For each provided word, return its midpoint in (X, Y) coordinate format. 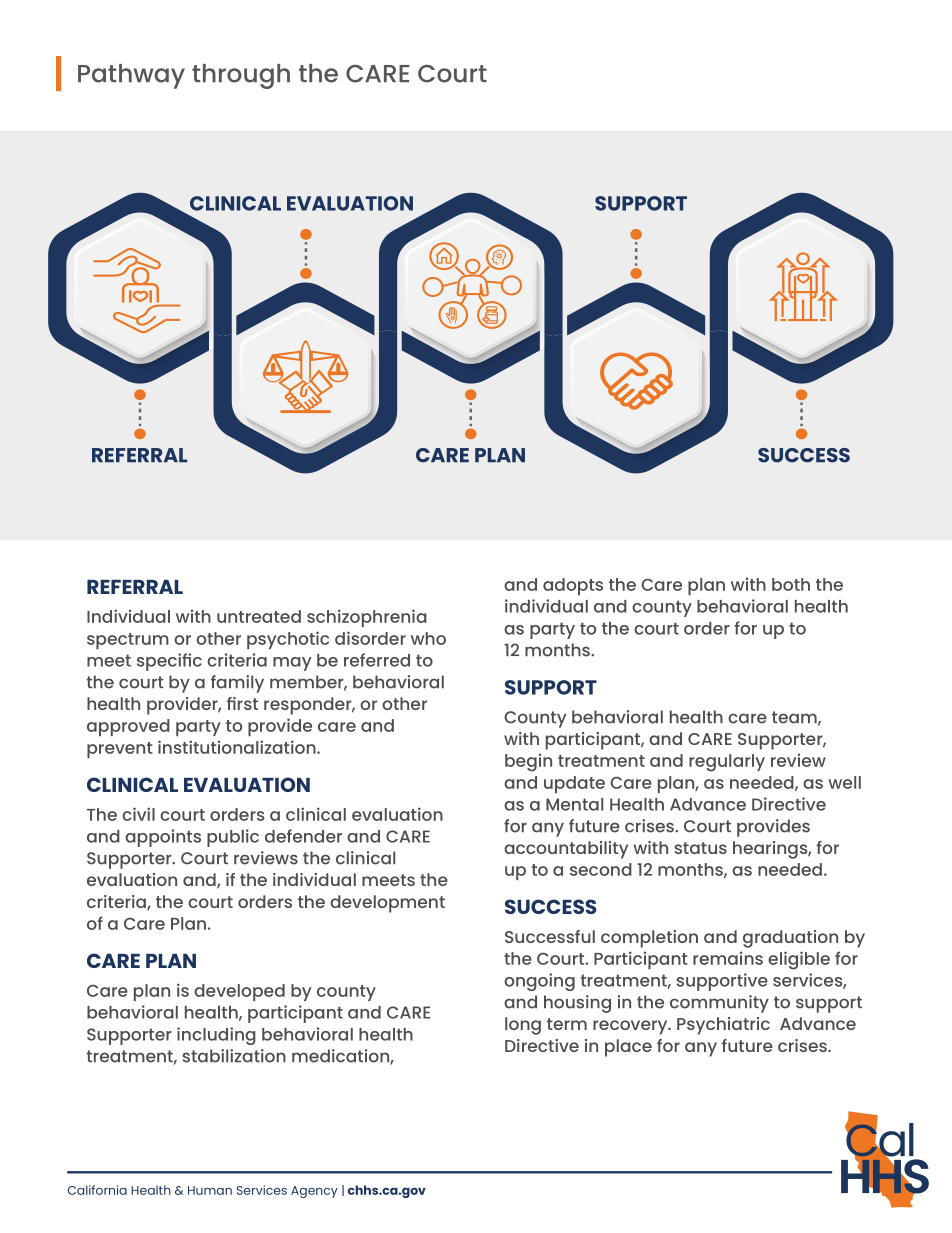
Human (210, 1190)
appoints (163, 838)
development (387, 904)
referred (377, 660)
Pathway (131, 76)
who (428, 638)
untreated (259, 616)
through (241, 76)
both (791, 584)
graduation (790, 939)
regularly (727, 763)
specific (169, 662)
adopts (573, 586)
